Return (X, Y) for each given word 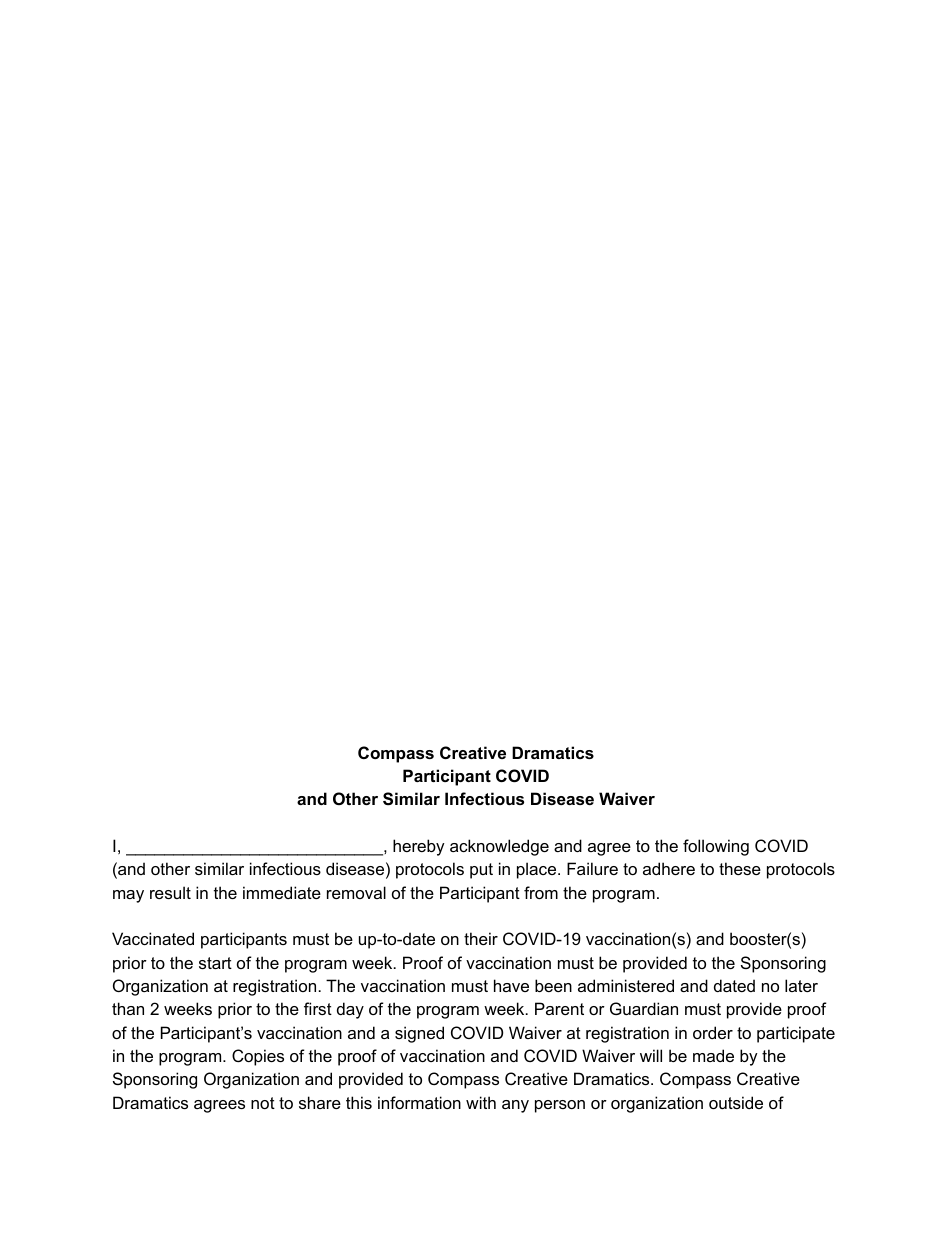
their (481, 938)
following (716, 847)
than (128, 1008)
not (263, 1103)
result (170, 892)
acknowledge (499, 847)
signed (419, 1034)
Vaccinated (153, 938)
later (801, 985)
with (481, 1102)
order (713, 1032)
